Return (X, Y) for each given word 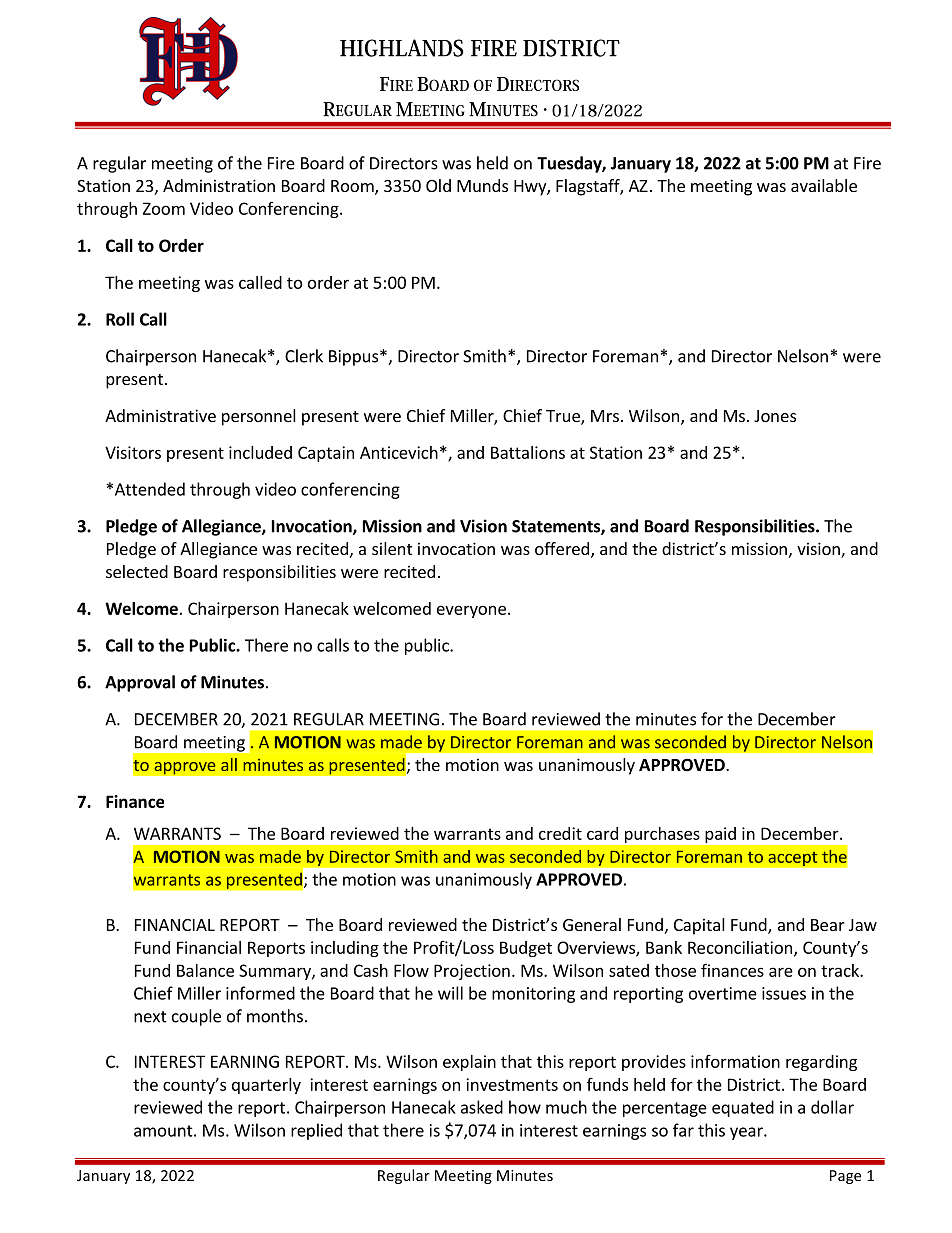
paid (721, 835)
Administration (219, 185)
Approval (140, 683)
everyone (471, 611)
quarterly (266, 1086)
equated (743, 1108)
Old (438, 185)
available (824, 185)
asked (482, 1107)
